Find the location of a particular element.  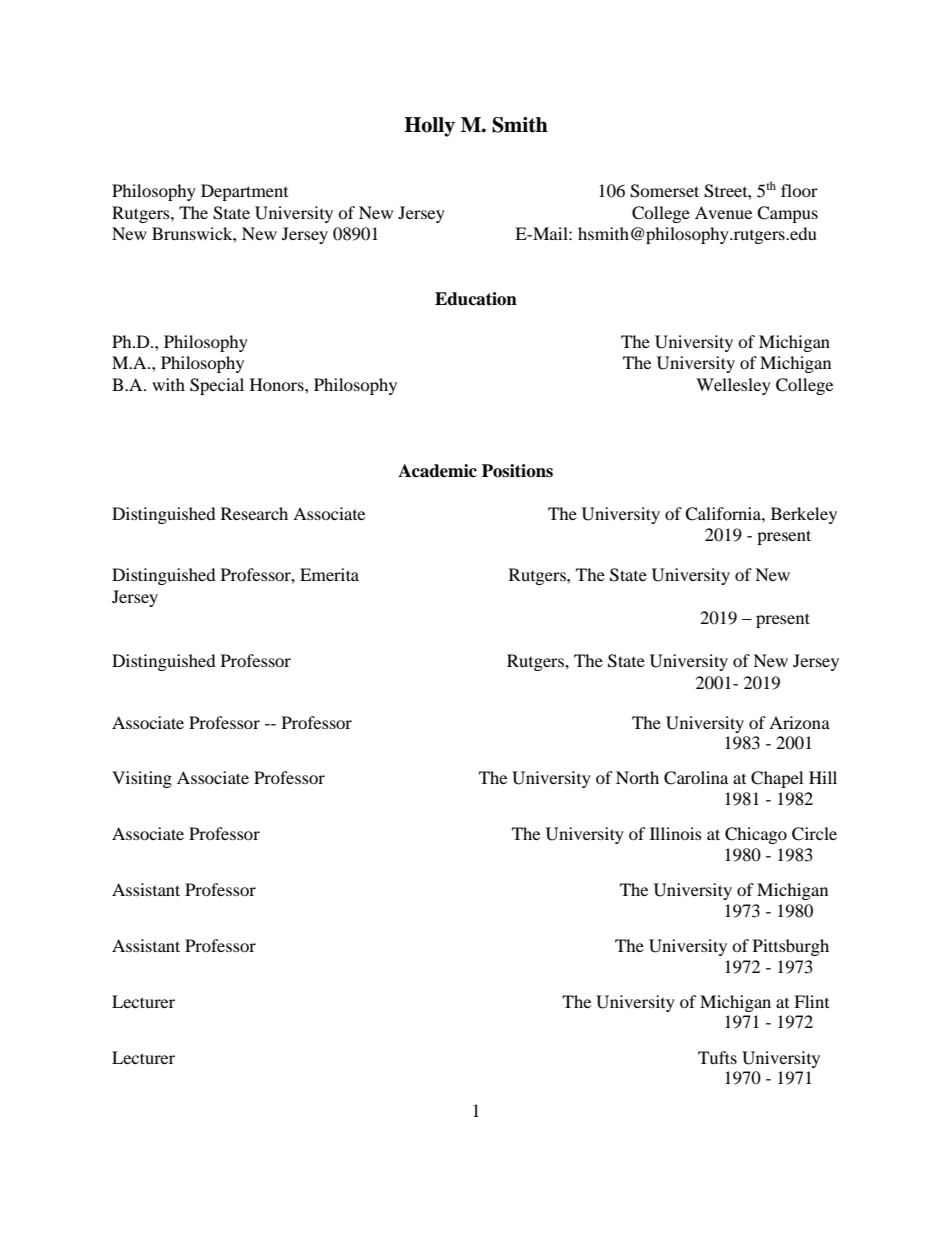

Wellesley is located at coordinates (733, 386).
